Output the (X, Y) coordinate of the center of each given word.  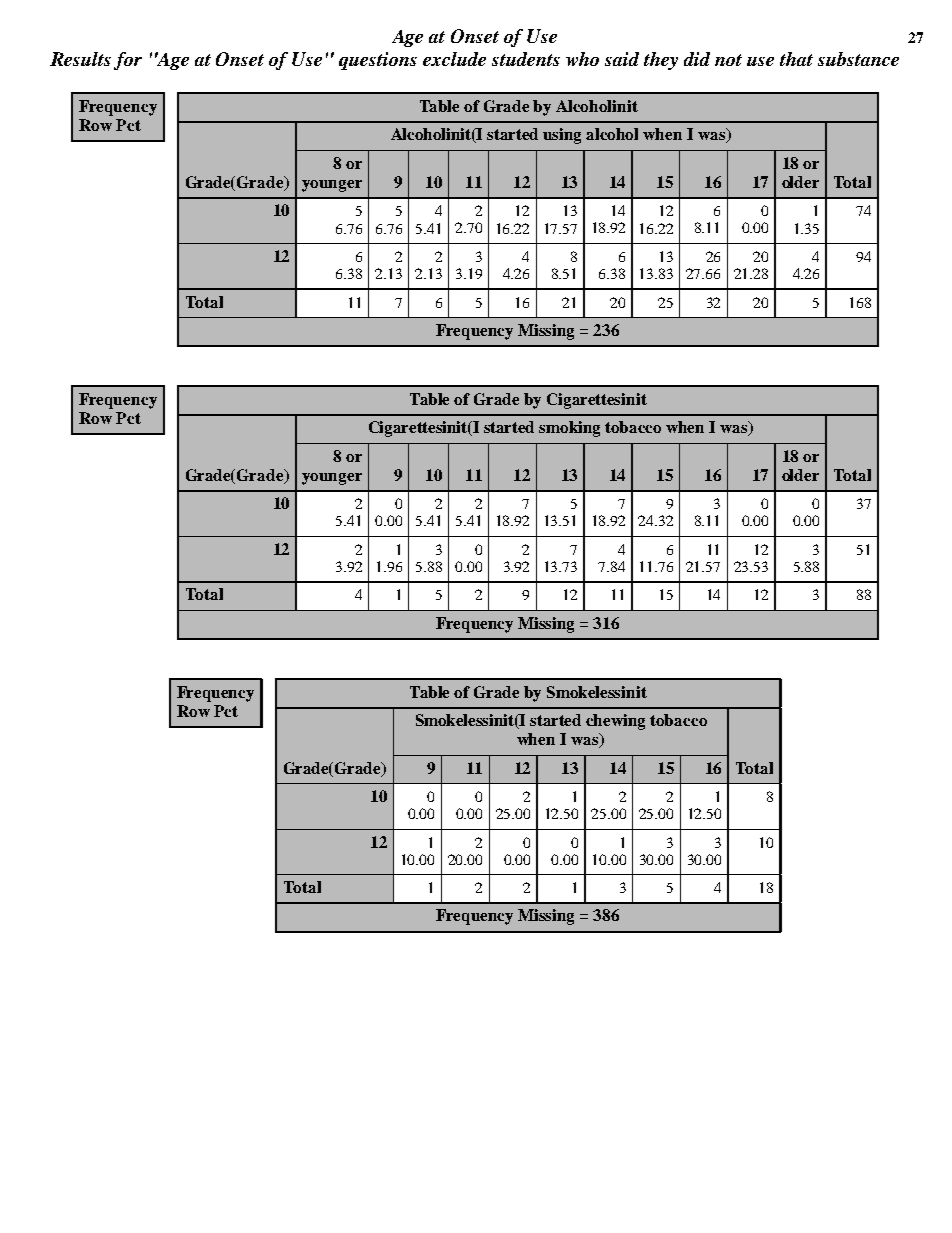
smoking (569, 429)
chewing (615, 722)
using (562, 136)
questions (378, 61)
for (128, 61)
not (728, 60)
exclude (454, 59)
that (796, 59)
